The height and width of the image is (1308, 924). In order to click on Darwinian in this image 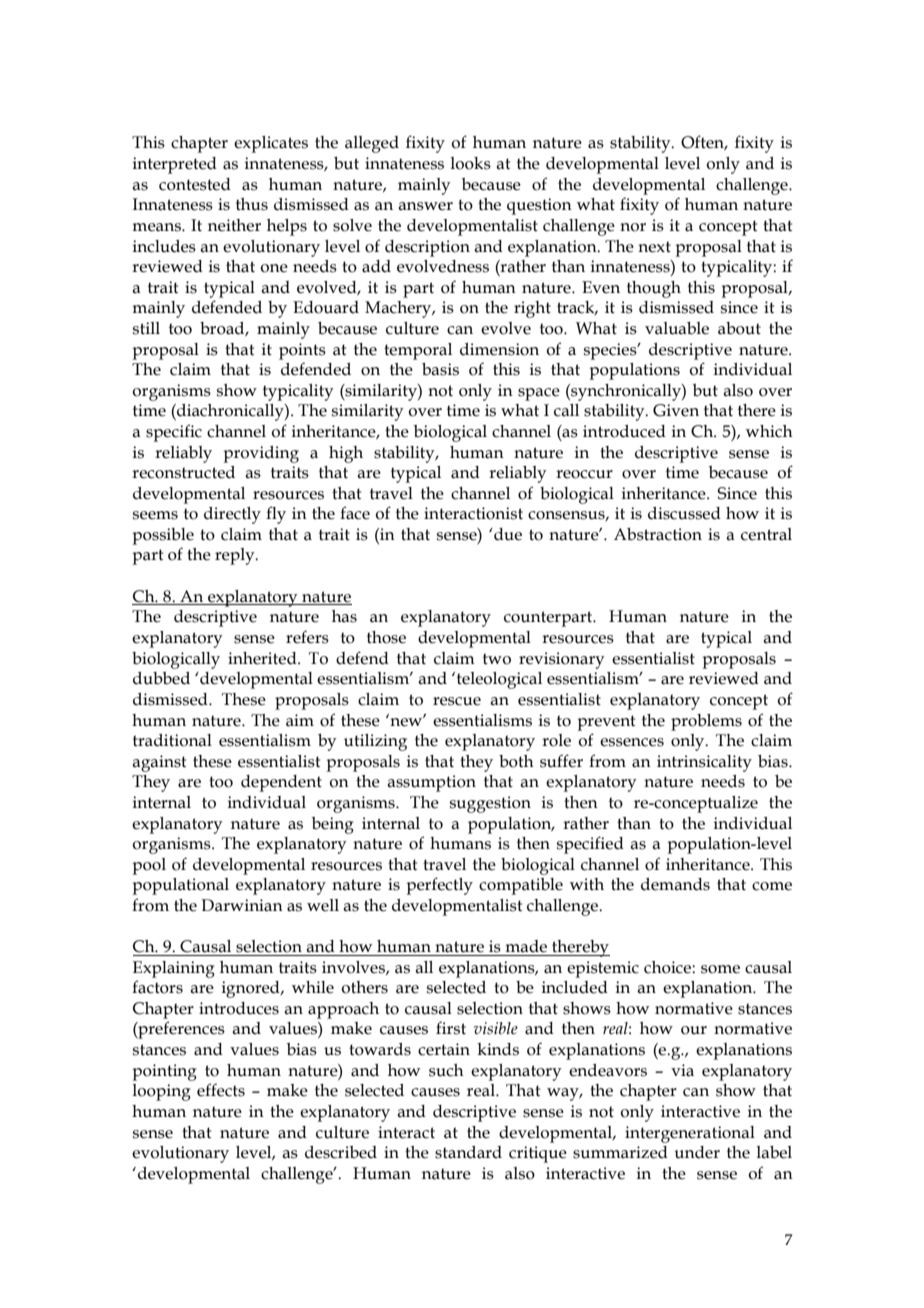, I will do `click(242, 905)`.
